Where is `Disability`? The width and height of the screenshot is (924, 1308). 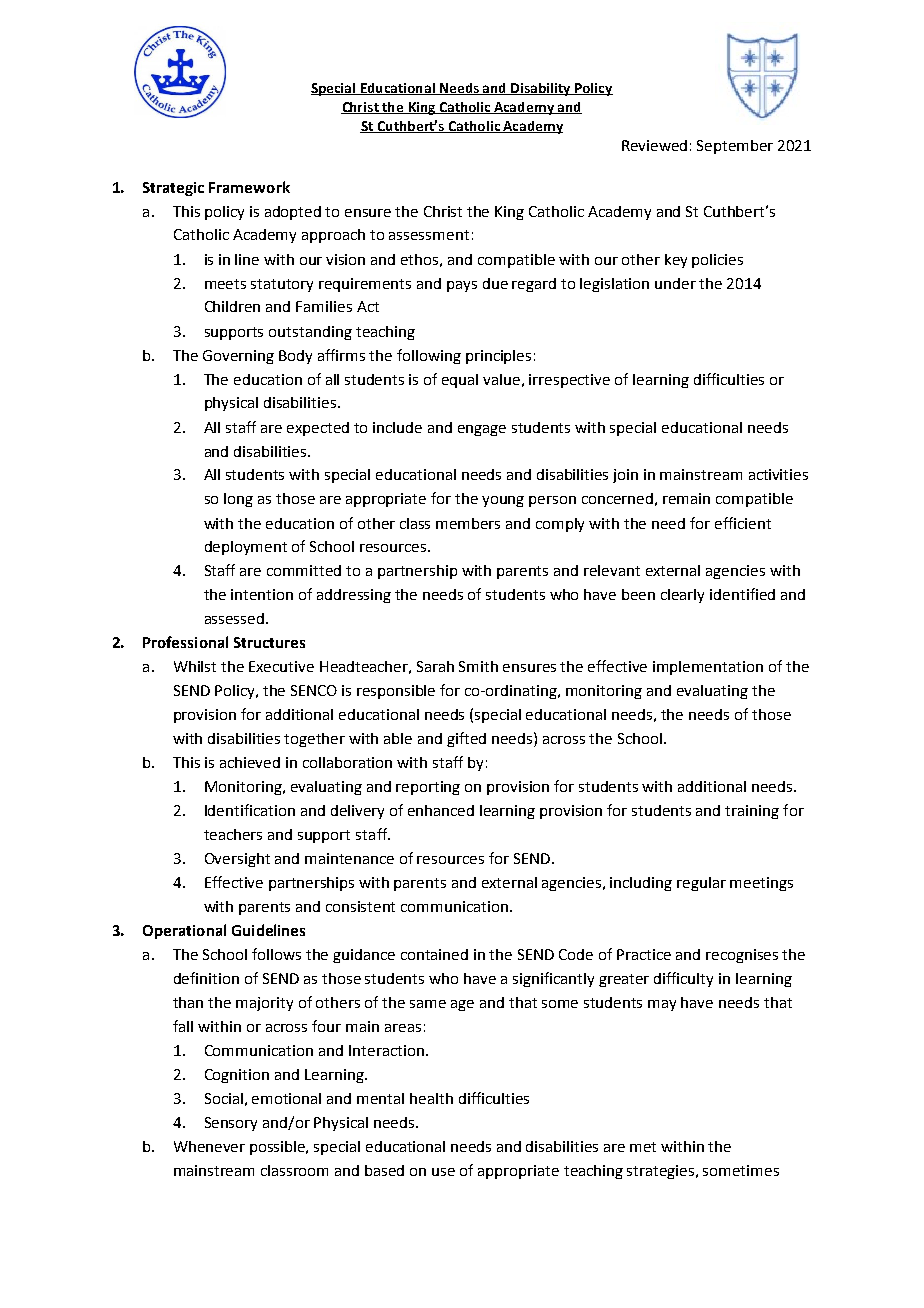
Disability is located at coordinates (541, 89).
